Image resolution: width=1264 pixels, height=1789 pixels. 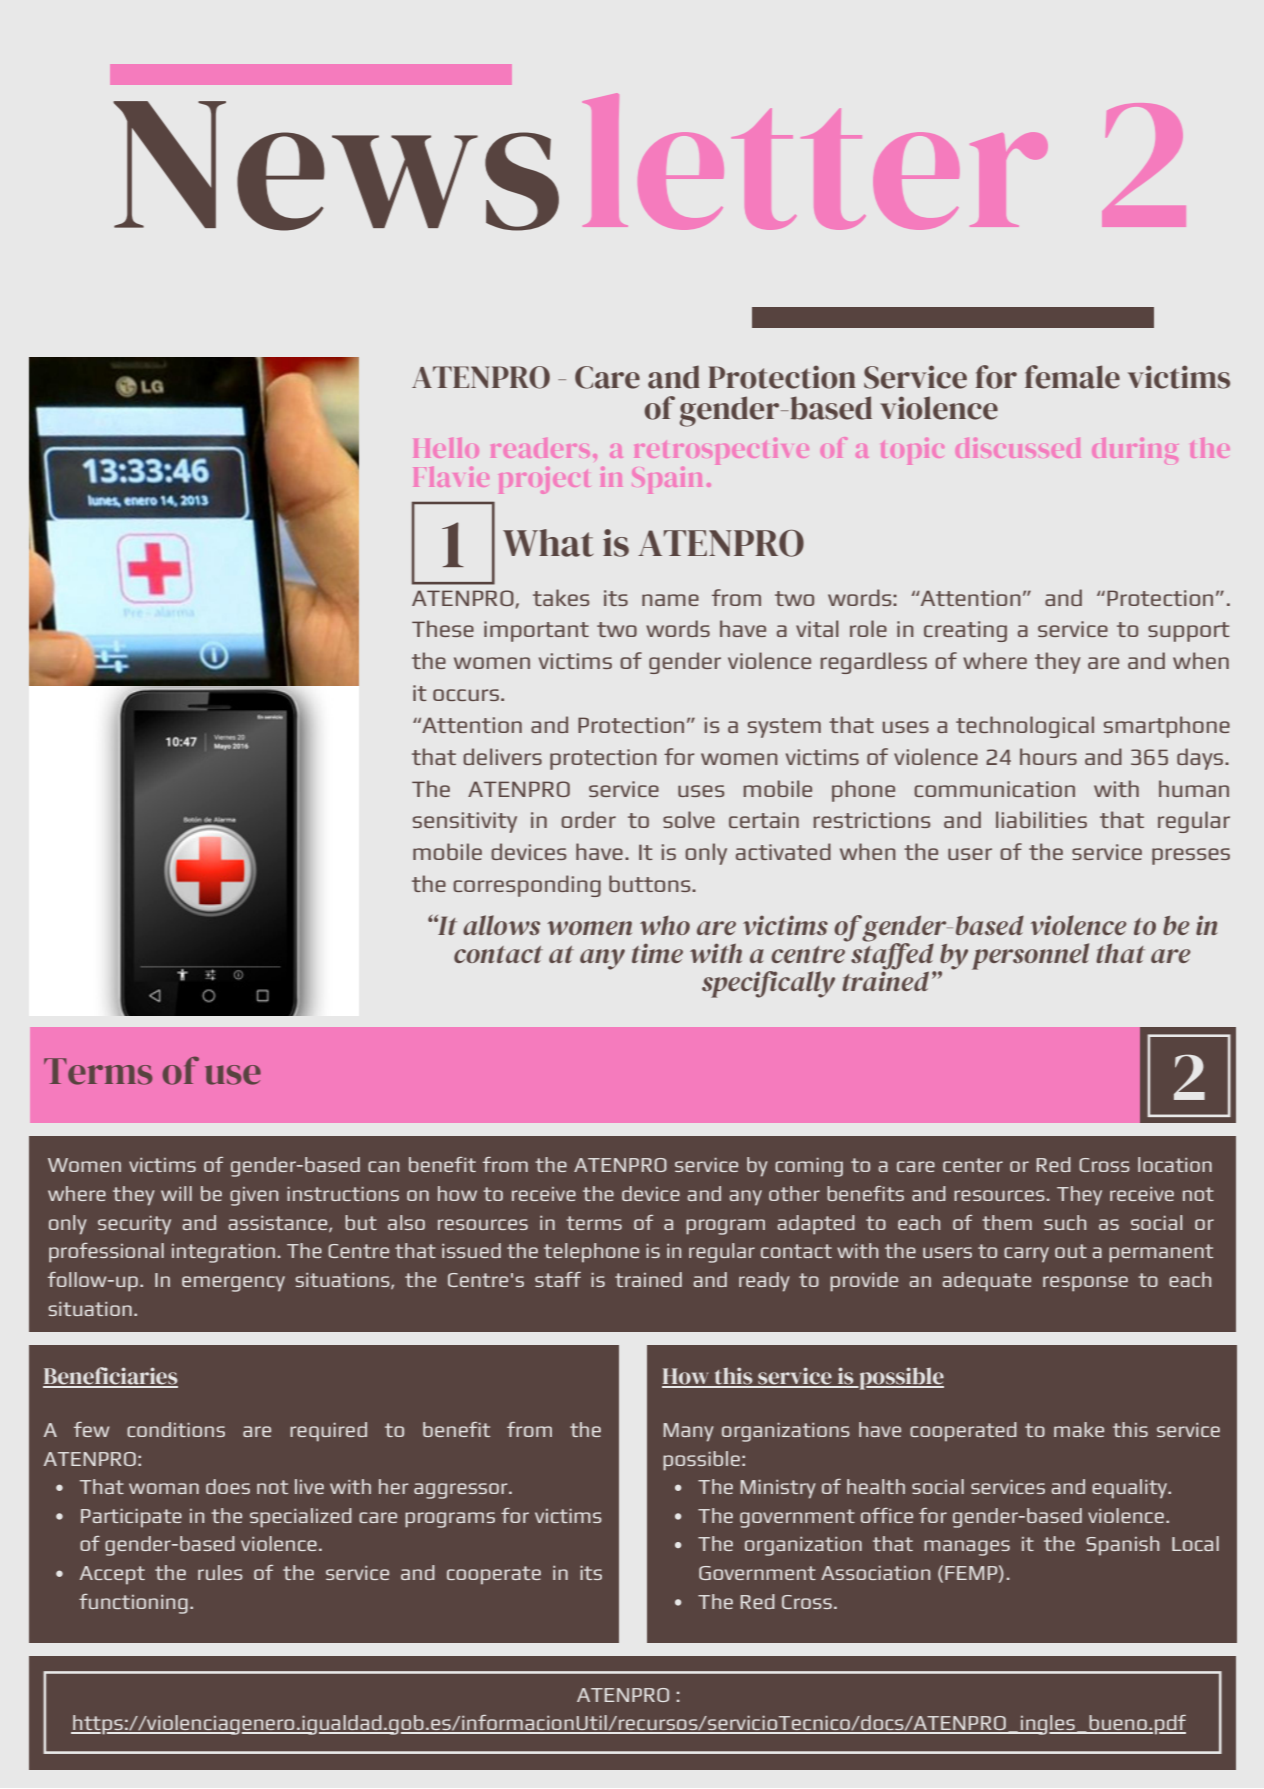 What do you see at coordinates (220, 1572) in the document?
I see `rules` at bounding box center [220, 1572].
